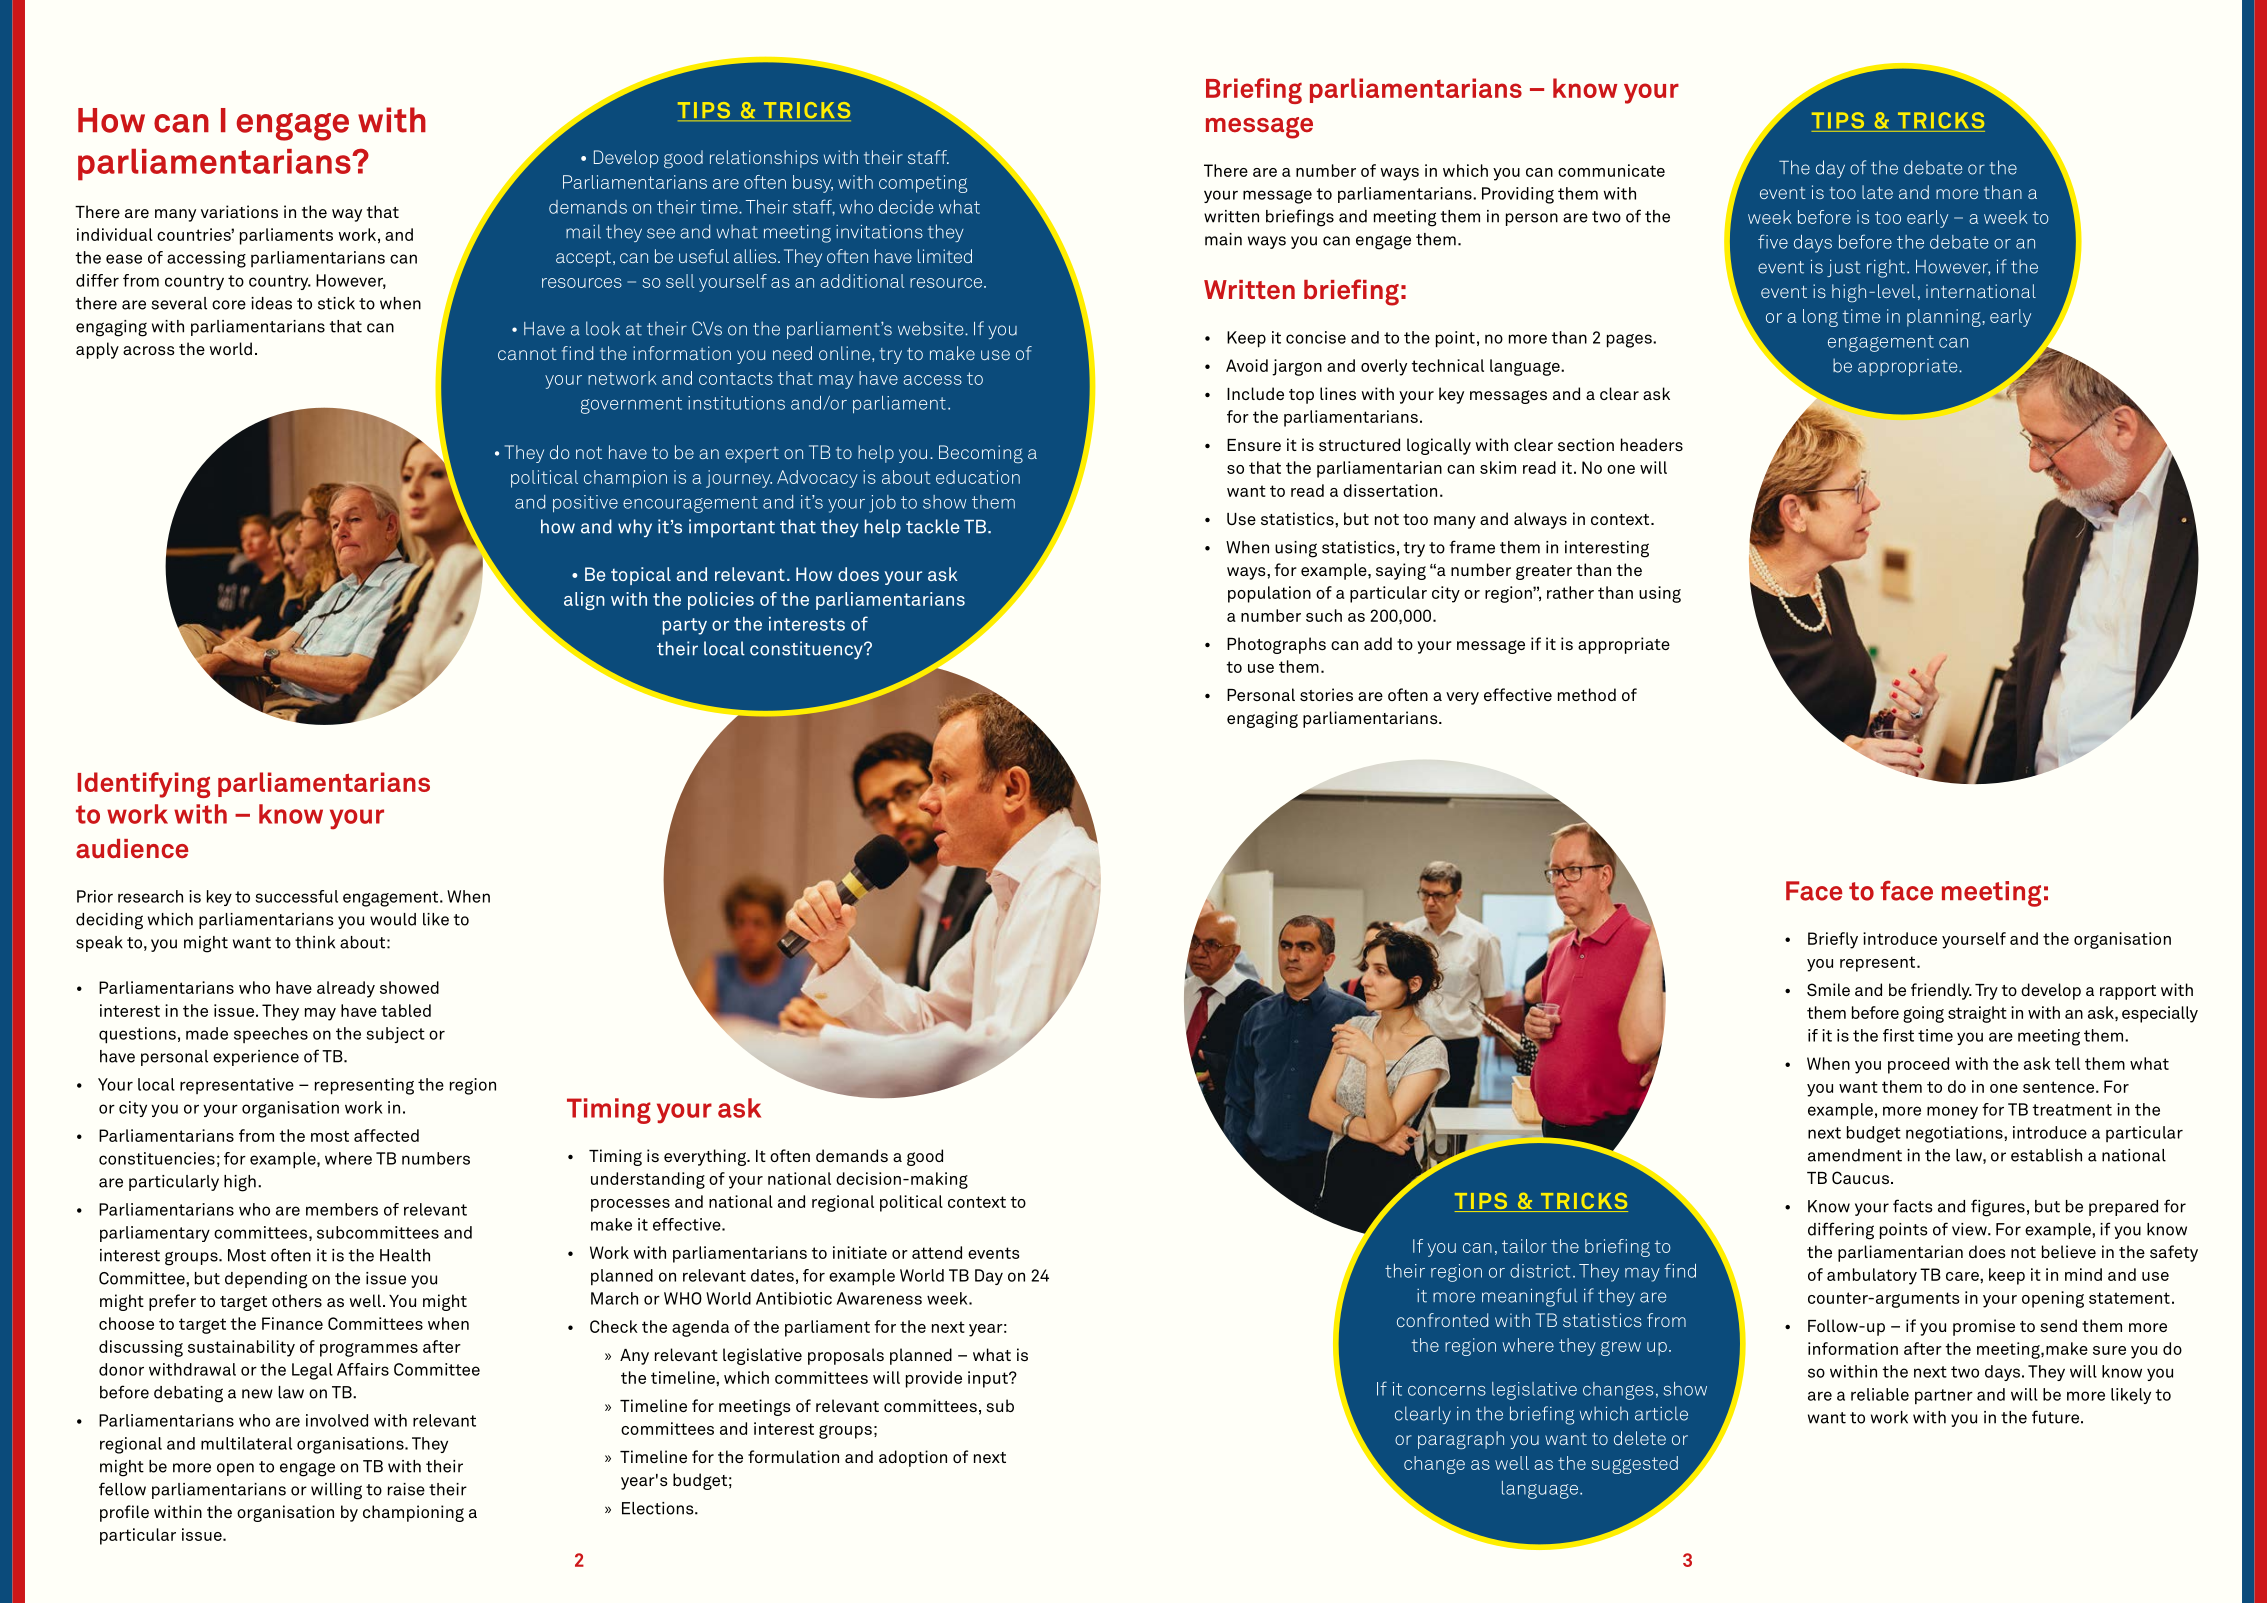  I want to click on raise, so click(406, 1489).
